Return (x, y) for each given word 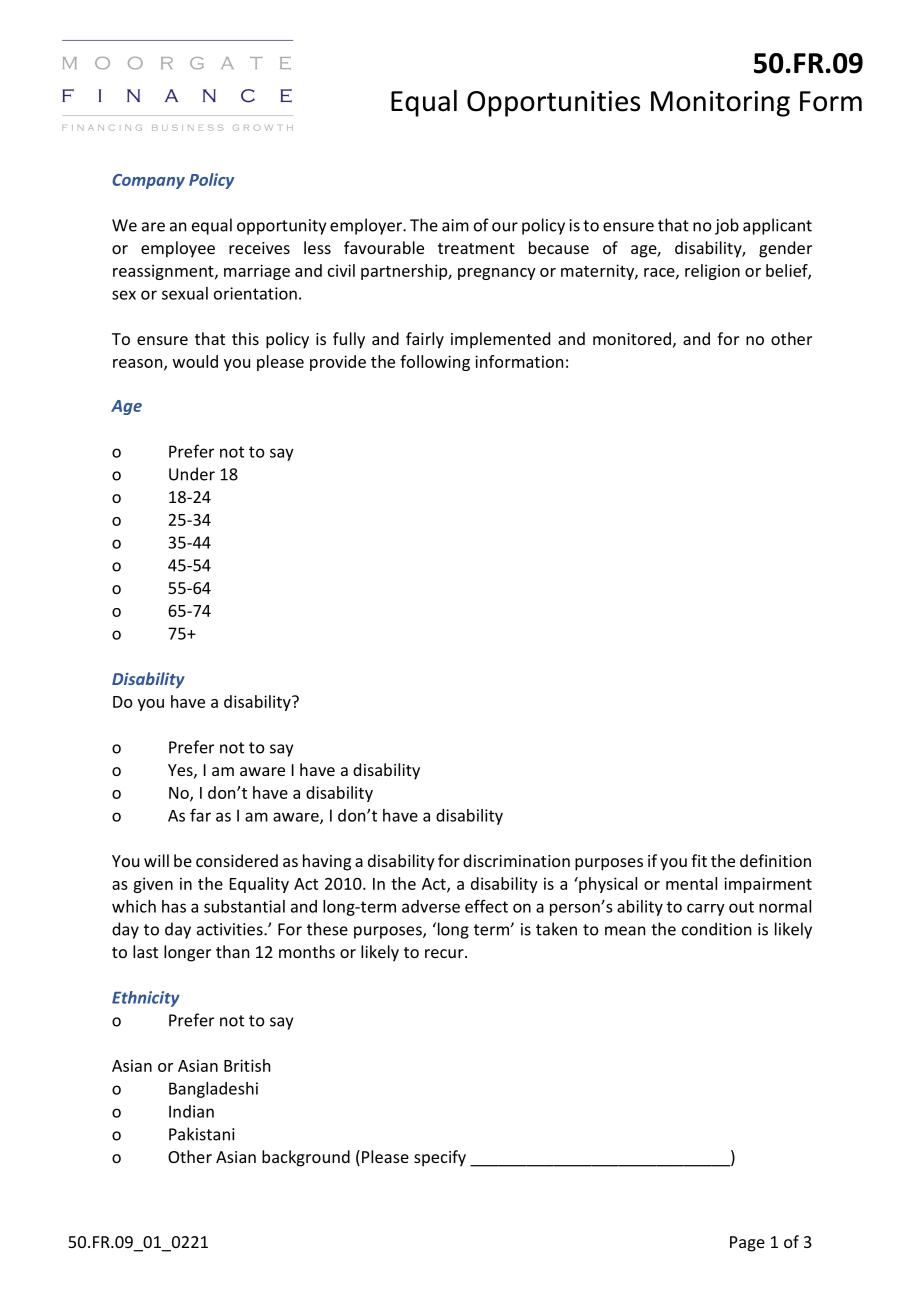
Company (148, 181)
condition (716, 929)
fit (699, 860)
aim (455, 225)
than (232, 951)
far (200, 815)
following (435, 363)
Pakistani (202, 1134)
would (195, 361)
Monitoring (720, 104)
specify (440, 1158)
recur (445, 953)
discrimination (516, 860)
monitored (632, 338)
